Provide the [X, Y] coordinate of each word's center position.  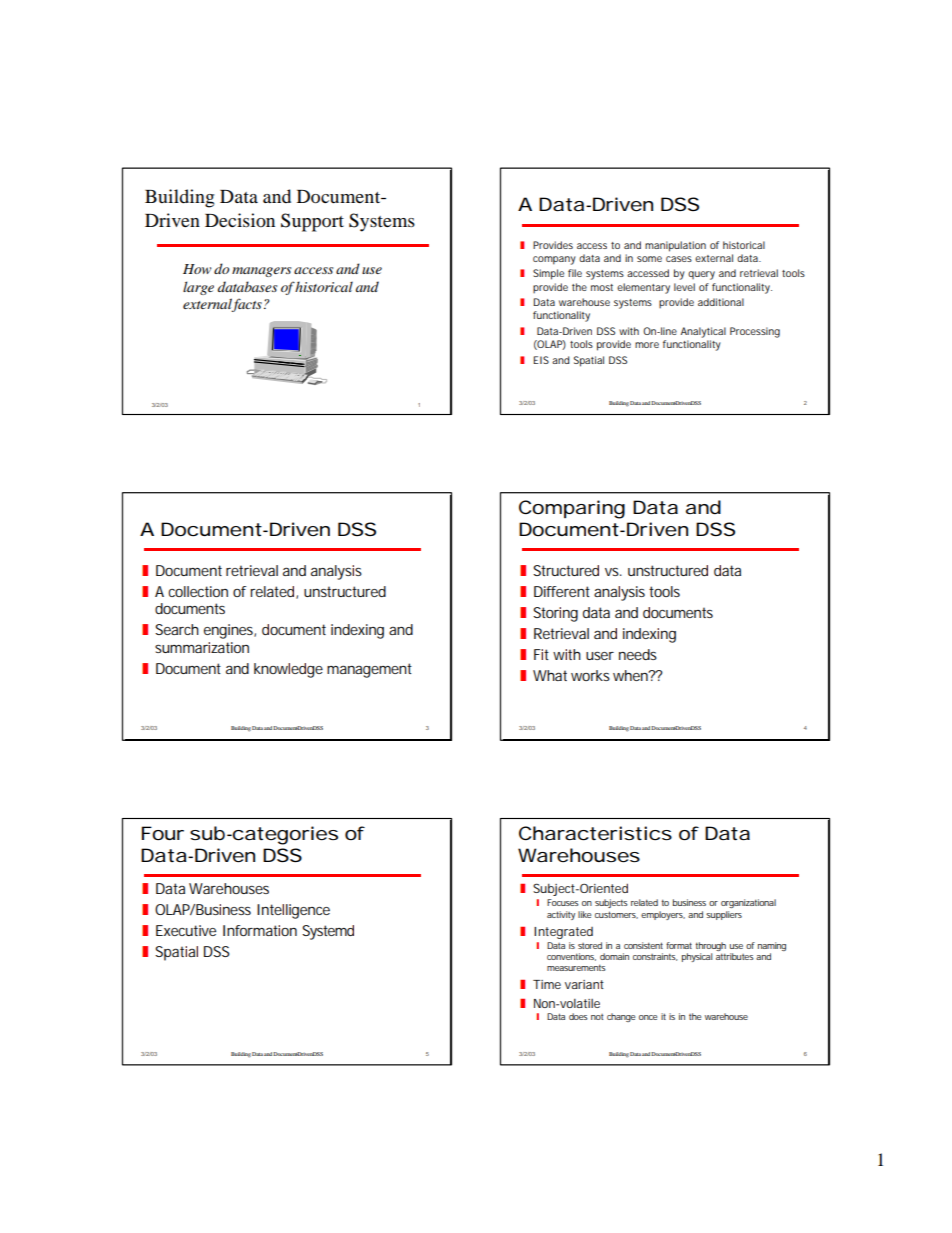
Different [562, 591]
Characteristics [595, 833]
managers [261, 272]
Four [163, 833]
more [647, 345]
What [550, 675]
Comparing [572, 509]
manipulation [675, 246]
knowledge [288, 670]
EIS [541, 360]
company [554, 260]
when [632, 675]
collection [198, 591]
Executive [186, 930]
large [198, 288]
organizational [748, 903]
